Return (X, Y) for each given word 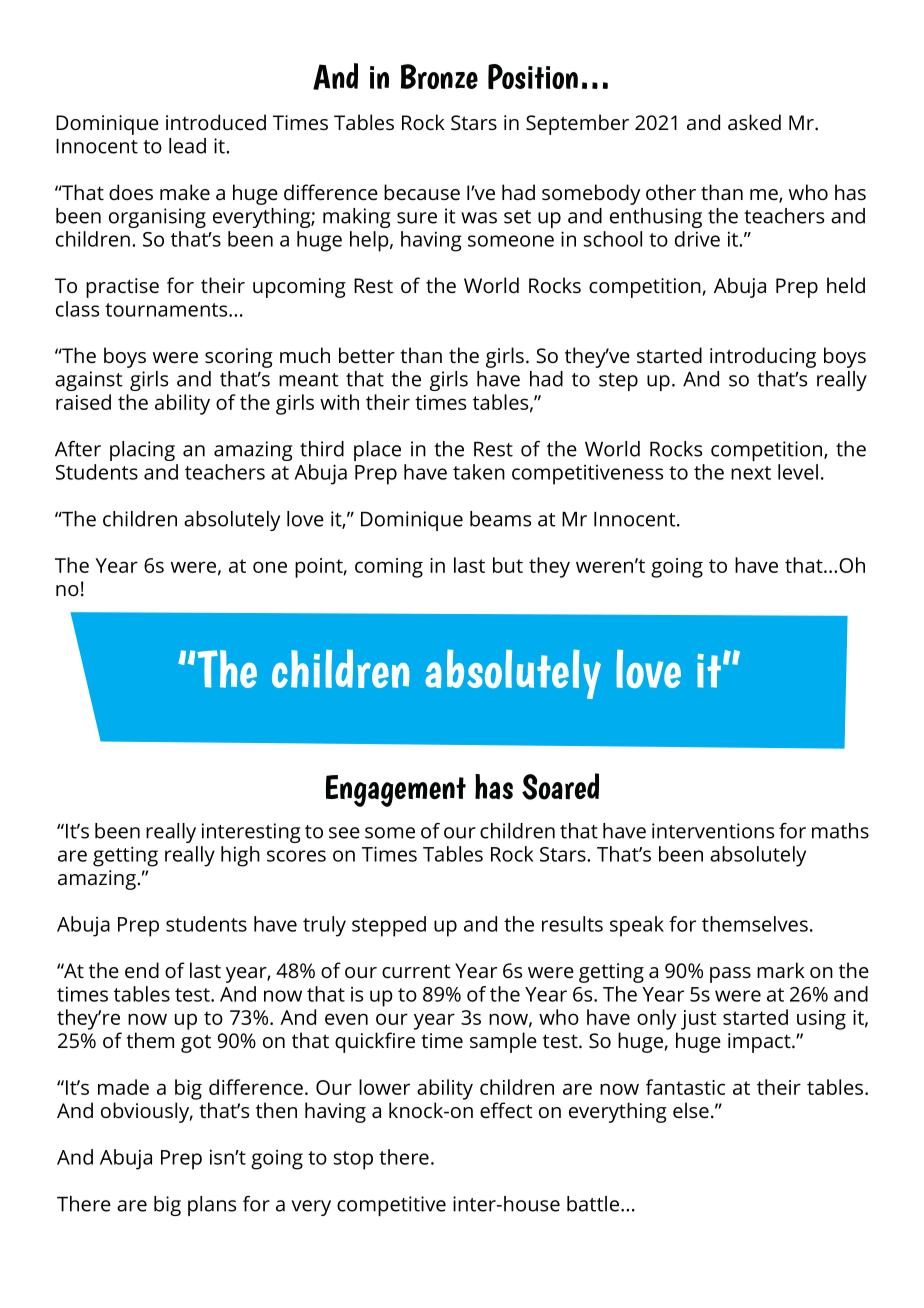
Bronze (439, 76)
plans (212, 1206)
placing (142, 451)
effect (506, 1110)
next (751, 473)
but (508, 565)
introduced (216, 122)
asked (754, 122)
